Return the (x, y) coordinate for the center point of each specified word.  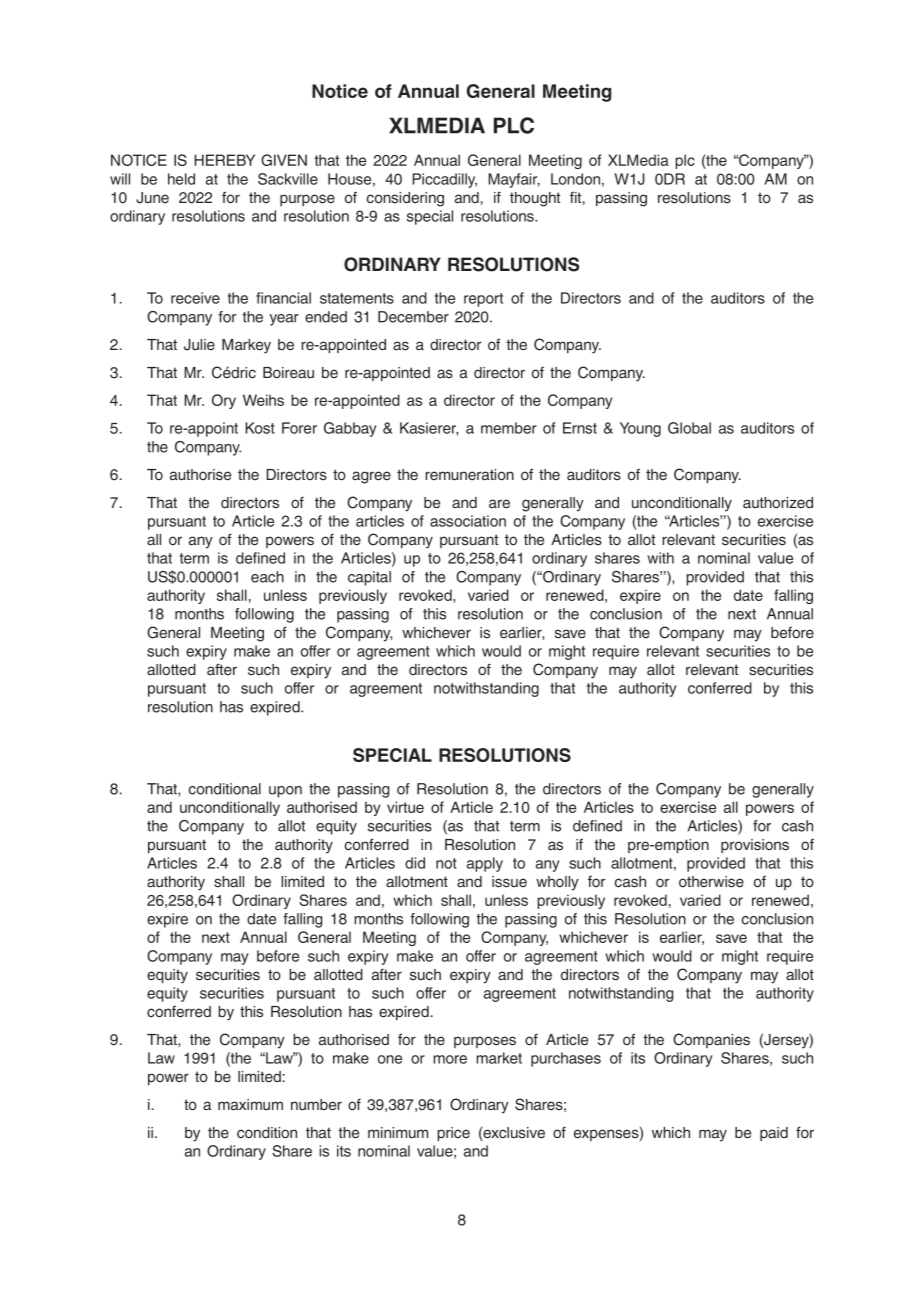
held (181, 179)
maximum (250, 1104)
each (267, 577)
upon (285, 792)
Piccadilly (444, 180)
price (453, 1134)
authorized (778, 502)
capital (369, 578)
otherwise (711, 882)
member (509, 428)
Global (689, 428)
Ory (224, 401)
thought (535, 199)
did (415, 863)
